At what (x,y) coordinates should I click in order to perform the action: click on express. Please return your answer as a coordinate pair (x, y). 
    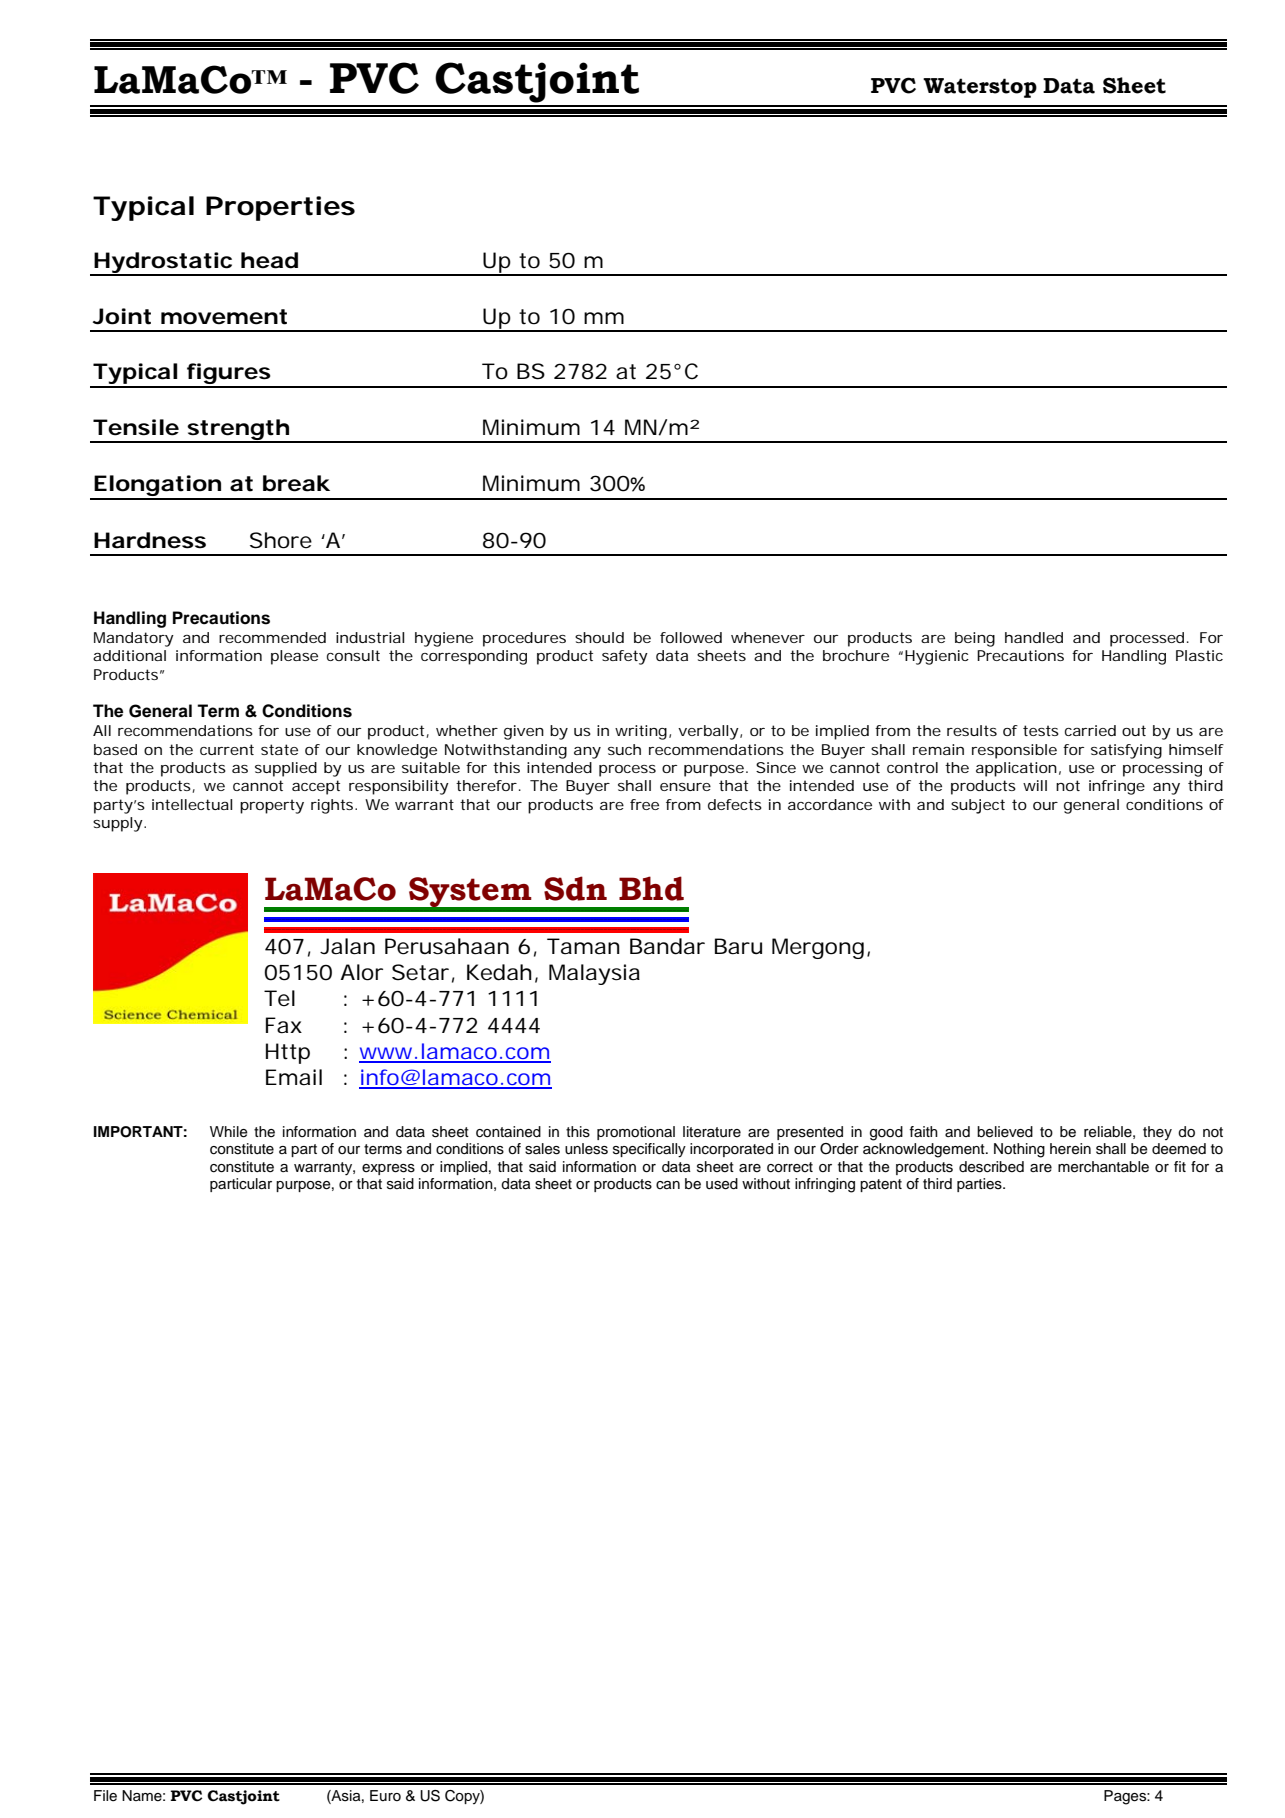
    Looking at the image, I should click on (388, 1169).
